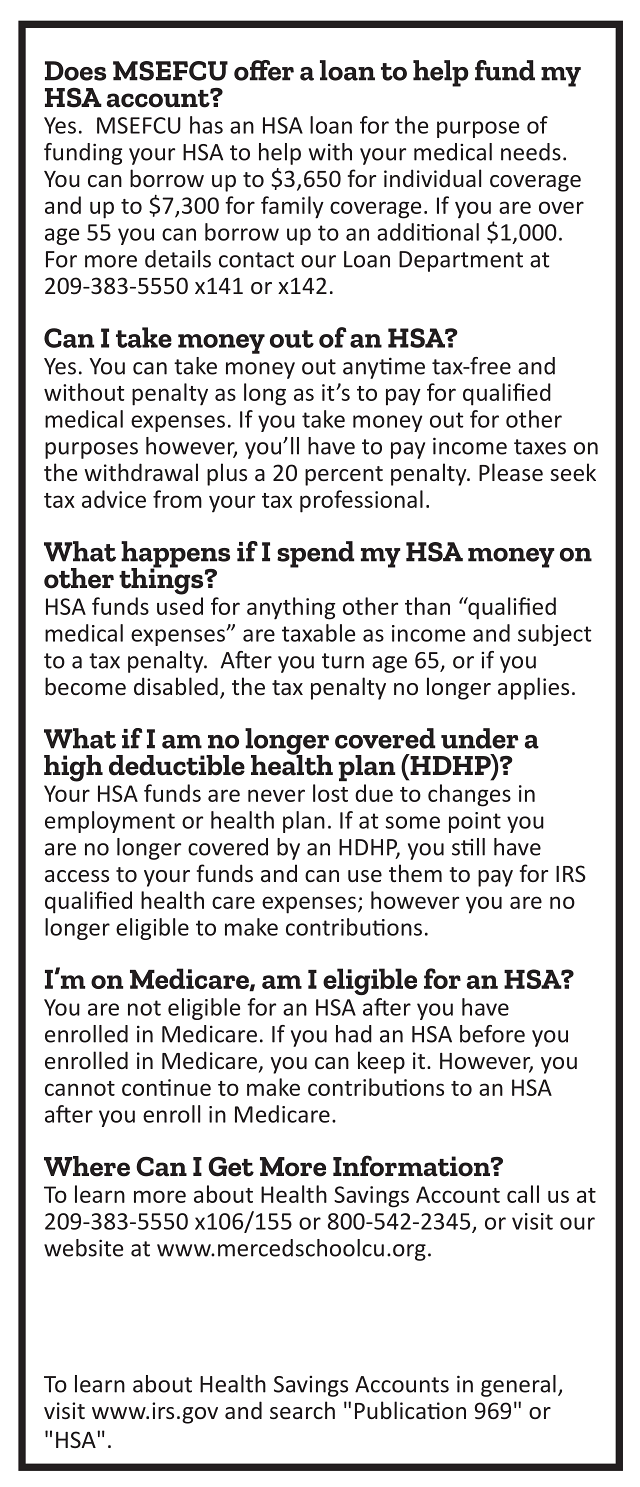 Image resolution: width=640 pixels, height=1487 pixels. I want to click on before, so click(492, 1034).
